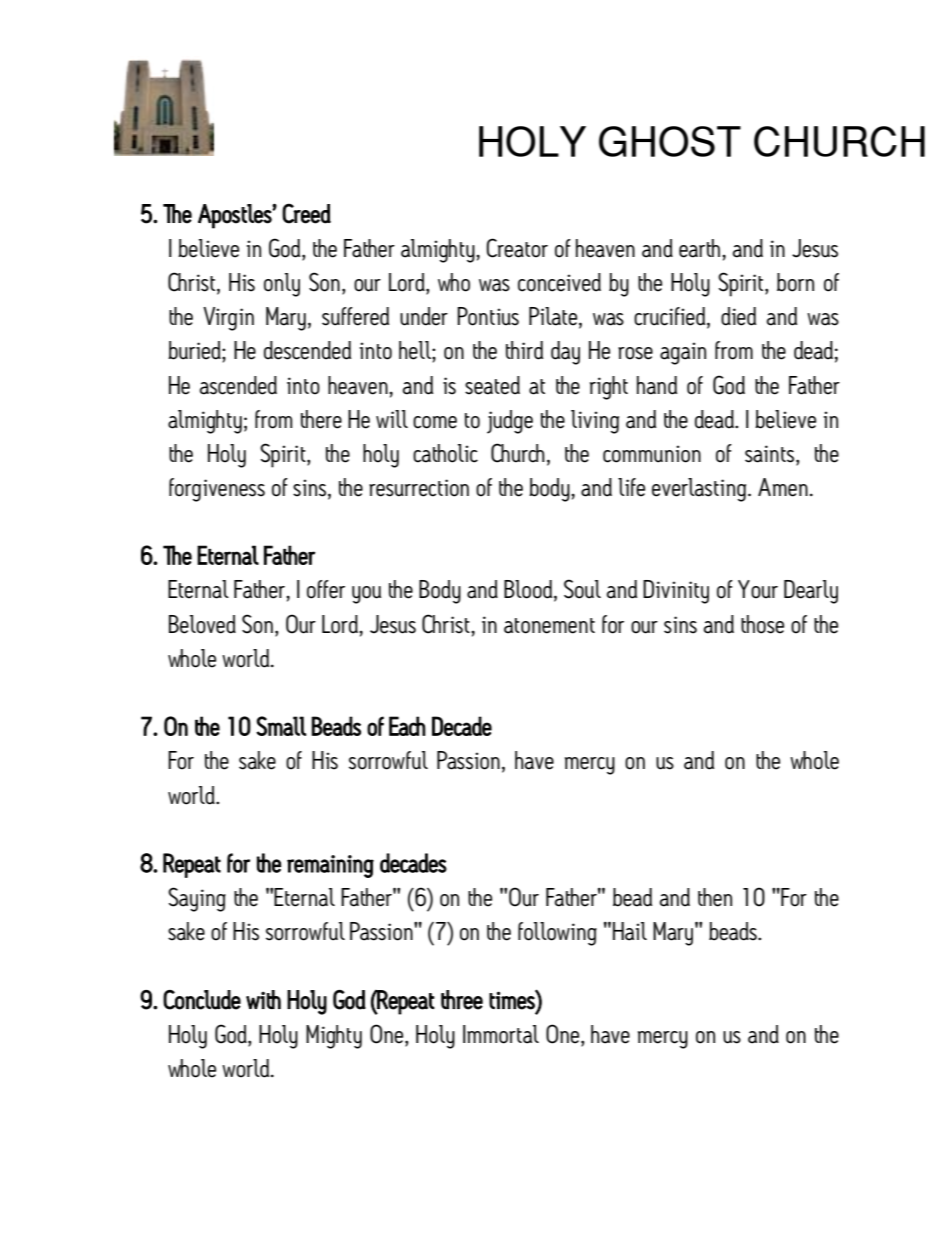 This image has height=1233, width=952. I want to click on Church, so click(518, 453).
